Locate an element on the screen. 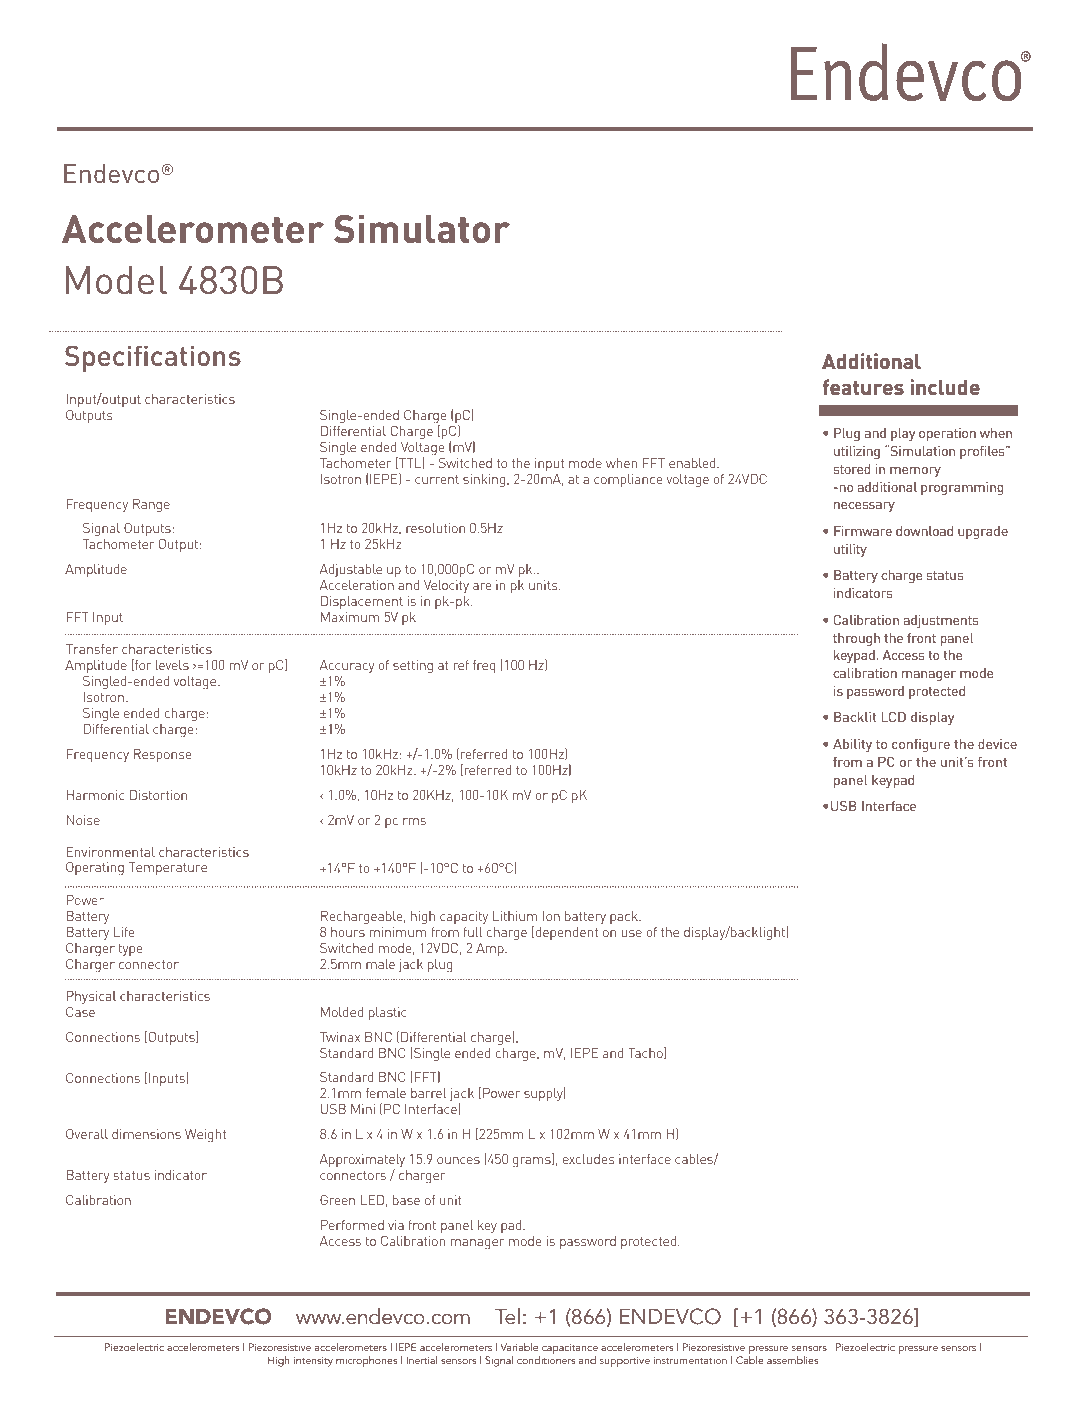 The image size is (1088, 1407). Variable is located at coordinates (519, 1347).
